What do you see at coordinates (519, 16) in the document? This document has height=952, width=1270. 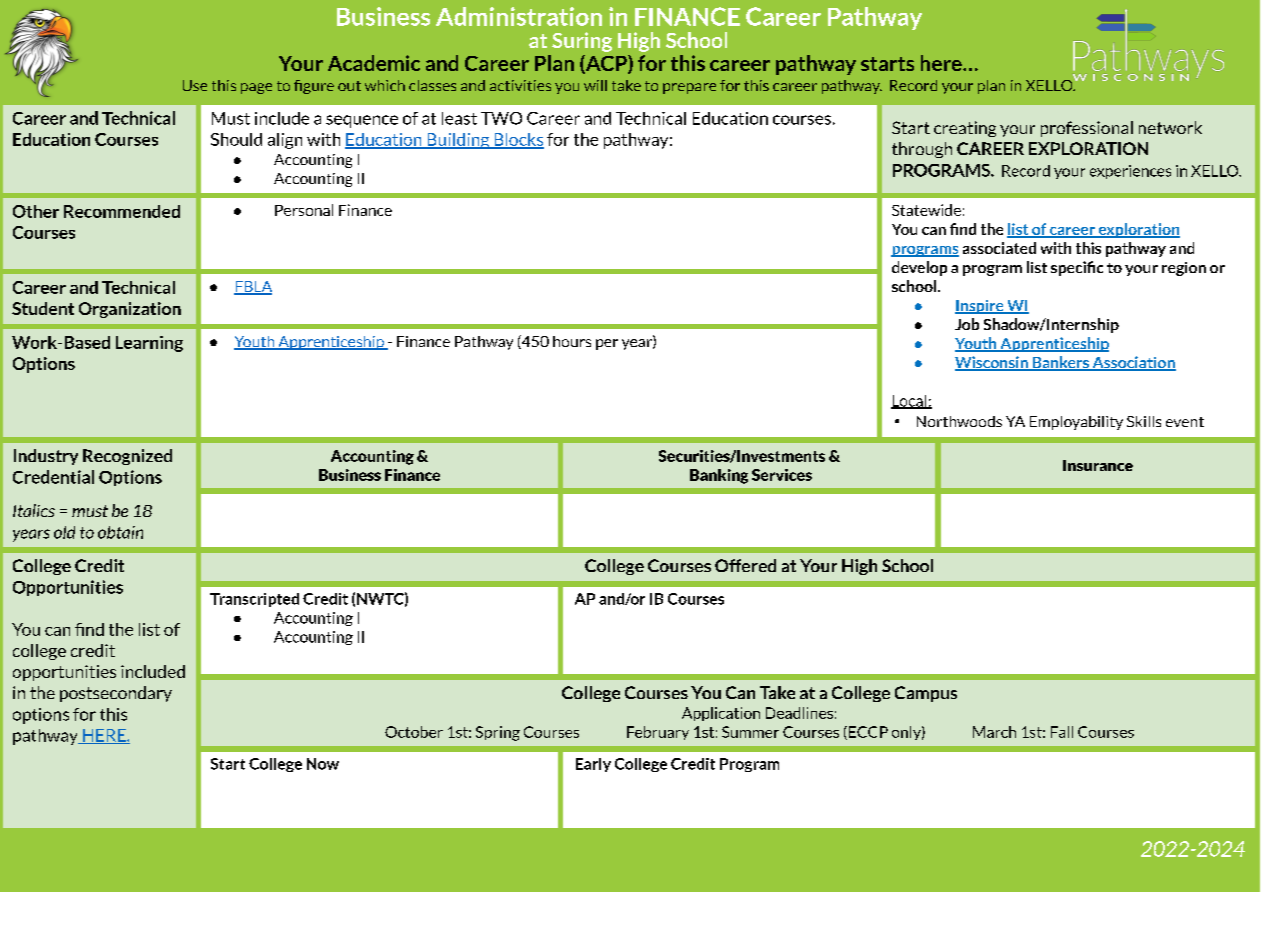 I see `Administration` at bounding box center [519, 16].
